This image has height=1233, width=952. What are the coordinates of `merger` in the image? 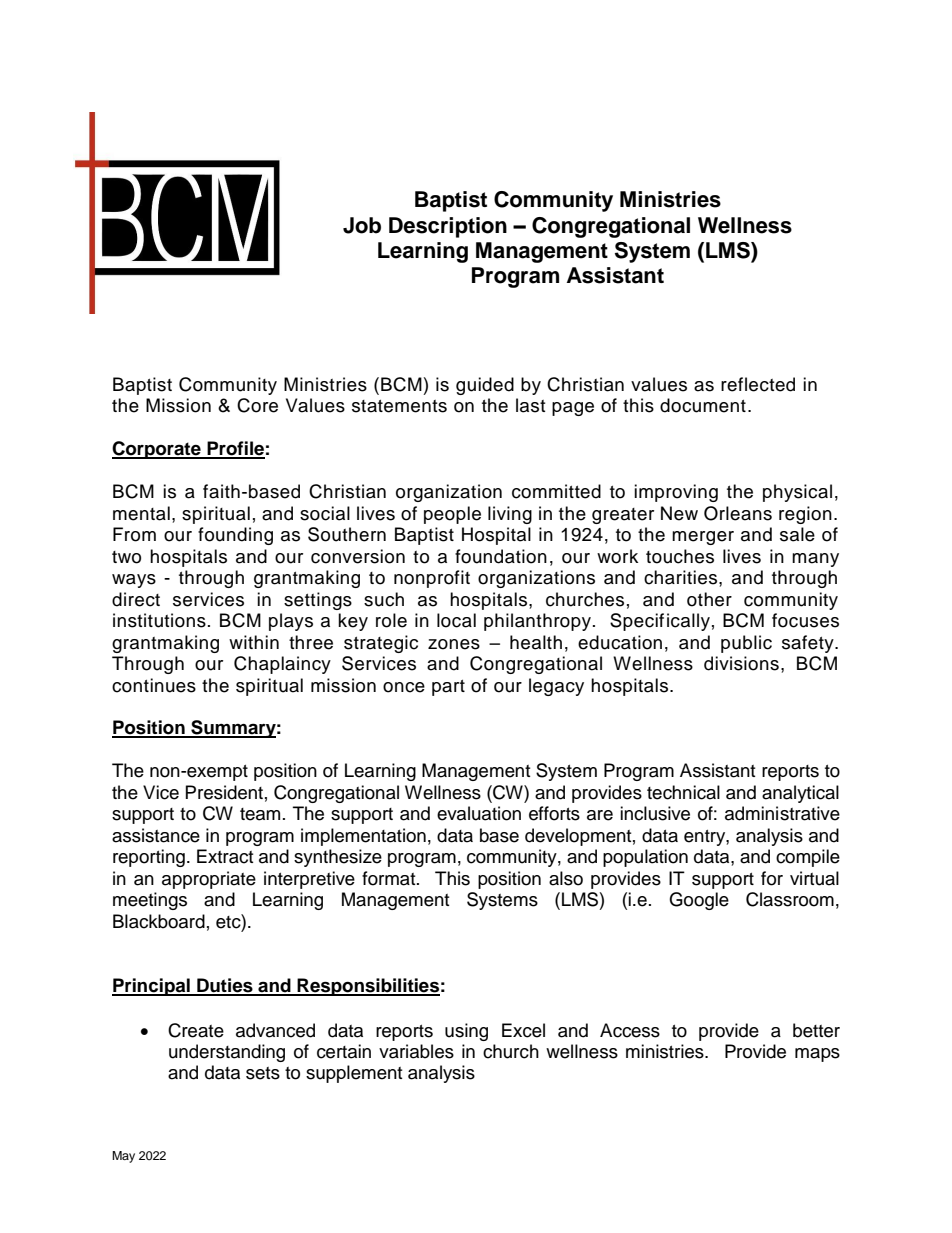 It's located at (703, 538).
